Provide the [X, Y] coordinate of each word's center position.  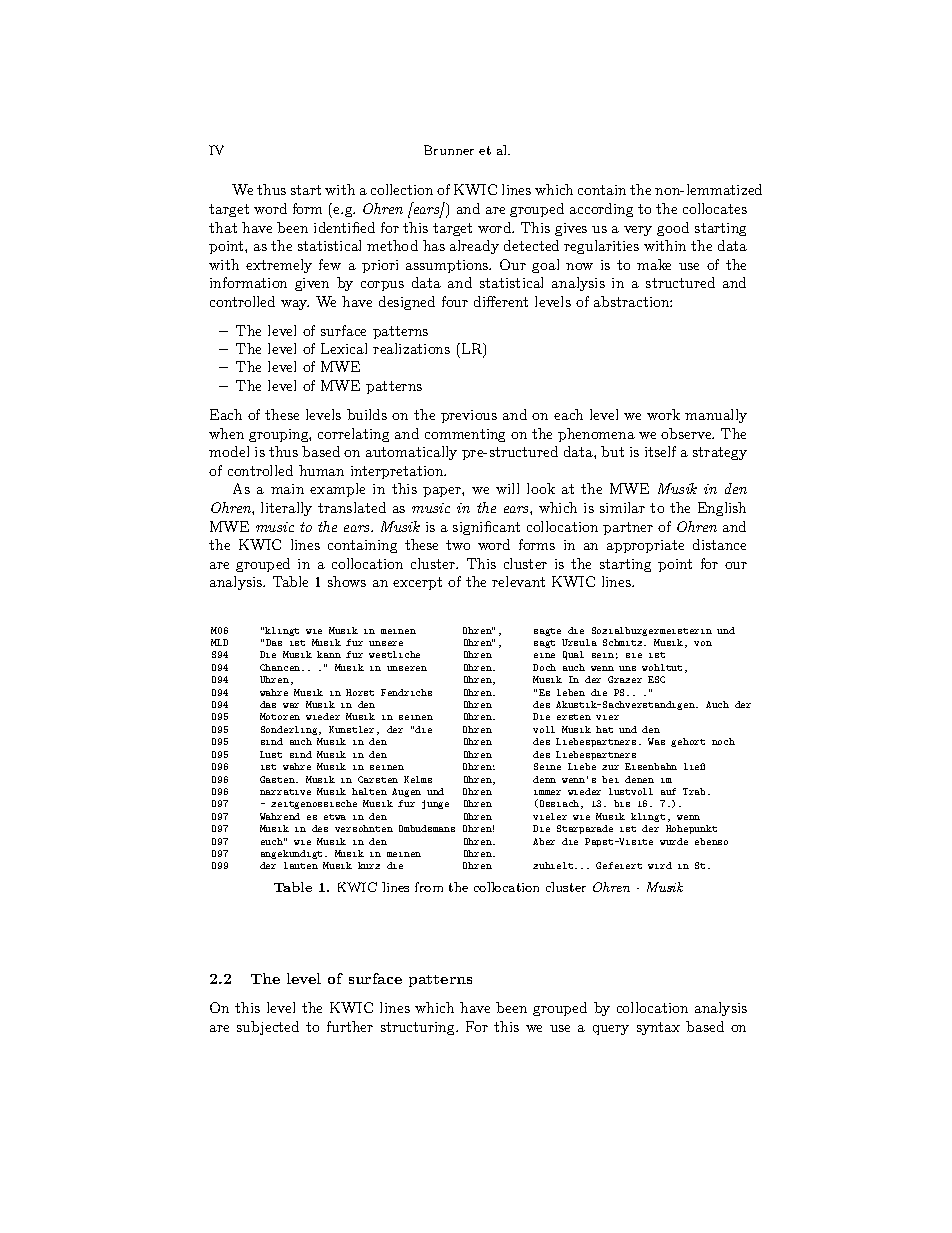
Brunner [449, 150]
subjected [268, 1028]
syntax [658, 1028]
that [223, 227]
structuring [419, 1028]
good [673, 229]
